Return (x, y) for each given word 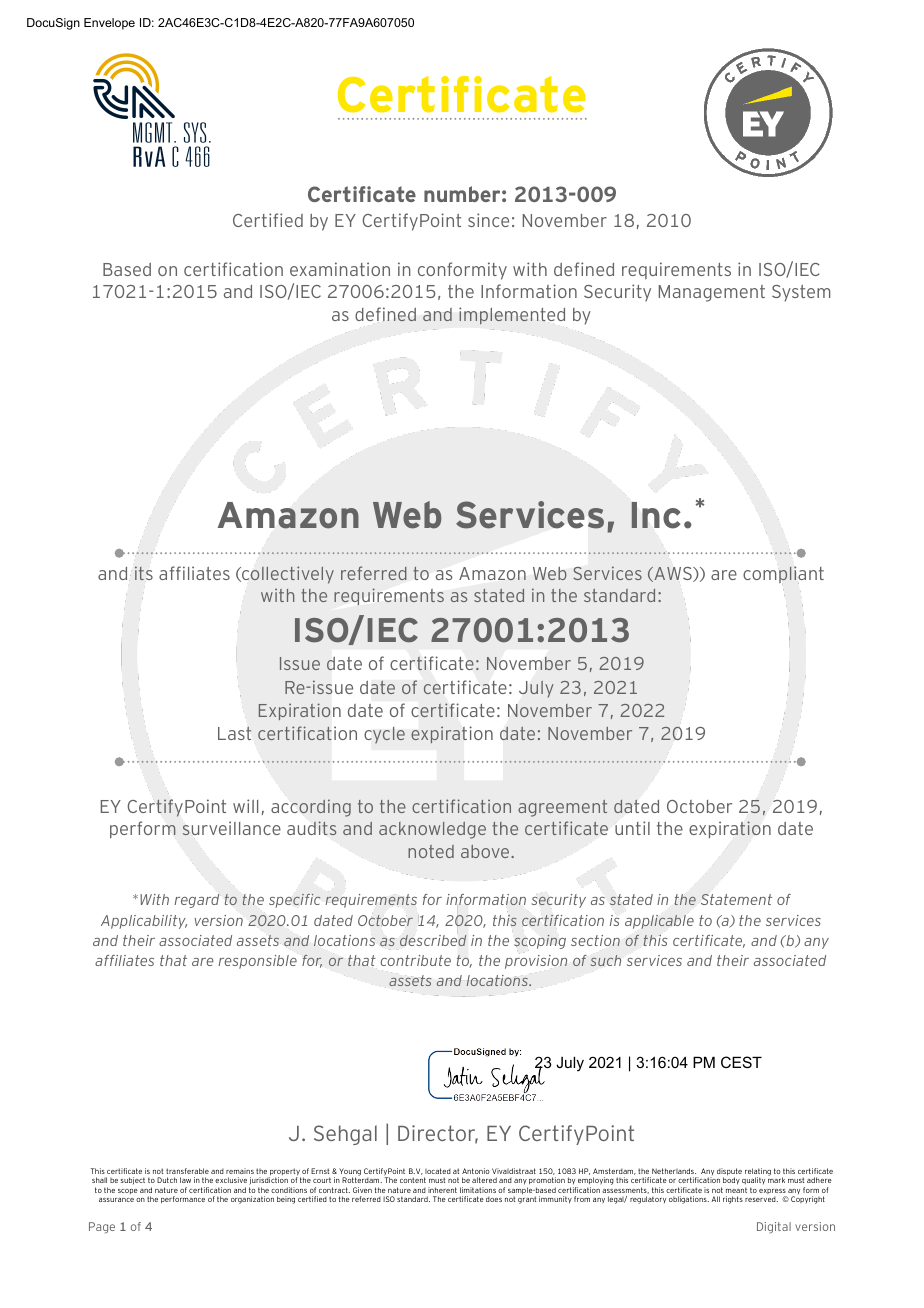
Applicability (144, 922)
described (433, 940)
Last (234, 733)
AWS (673, 574)
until (632, 828)
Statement (736, 899)
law (185, 1180)
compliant (783, 575)
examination (340, 269)
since (488, 220)
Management (712, 293)
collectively (287, 575)
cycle (384, 735)
